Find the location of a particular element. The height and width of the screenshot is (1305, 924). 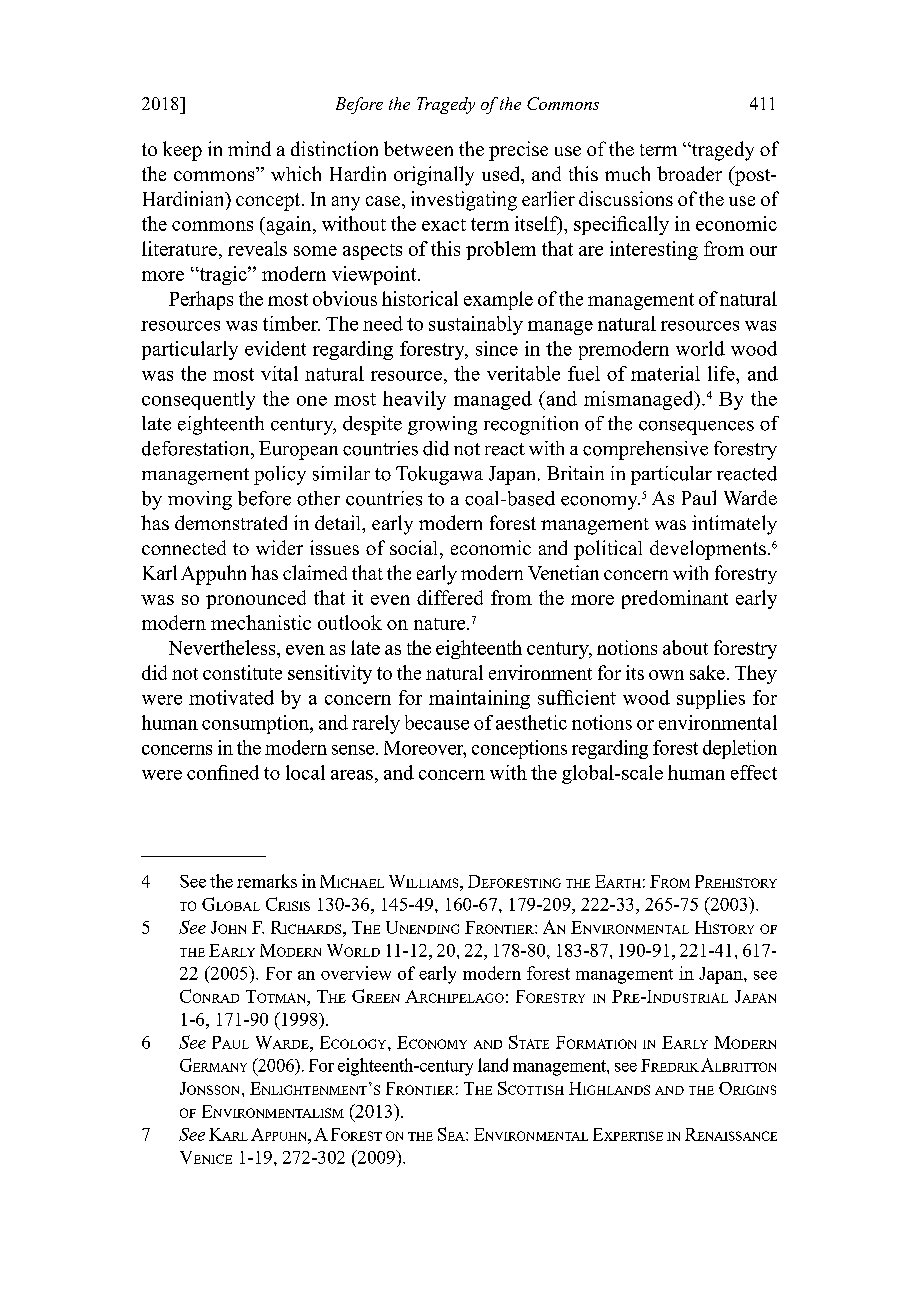

remarks is located at coordinates (267, 881).
